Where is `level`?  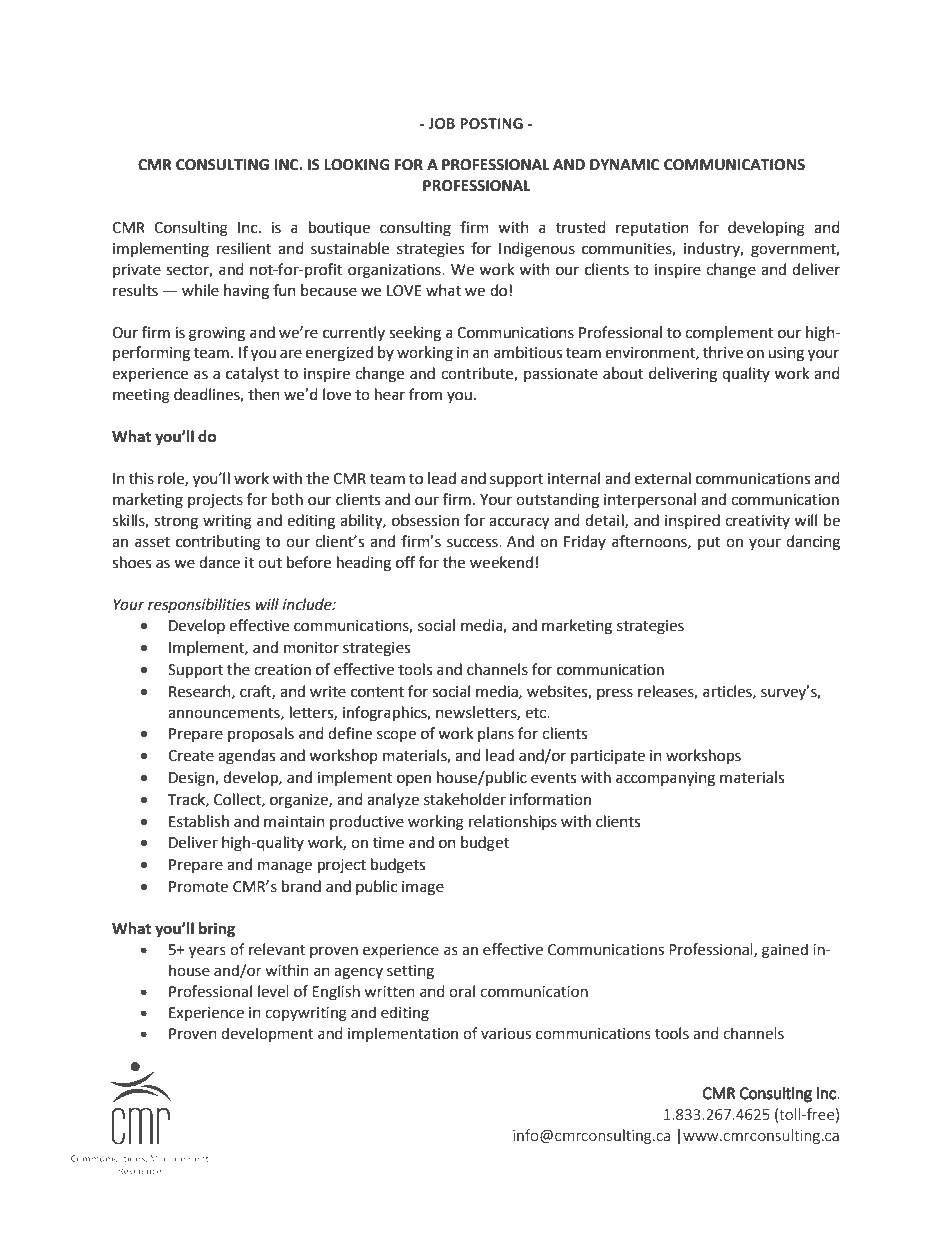
level is located at coordinates (273, 991).
